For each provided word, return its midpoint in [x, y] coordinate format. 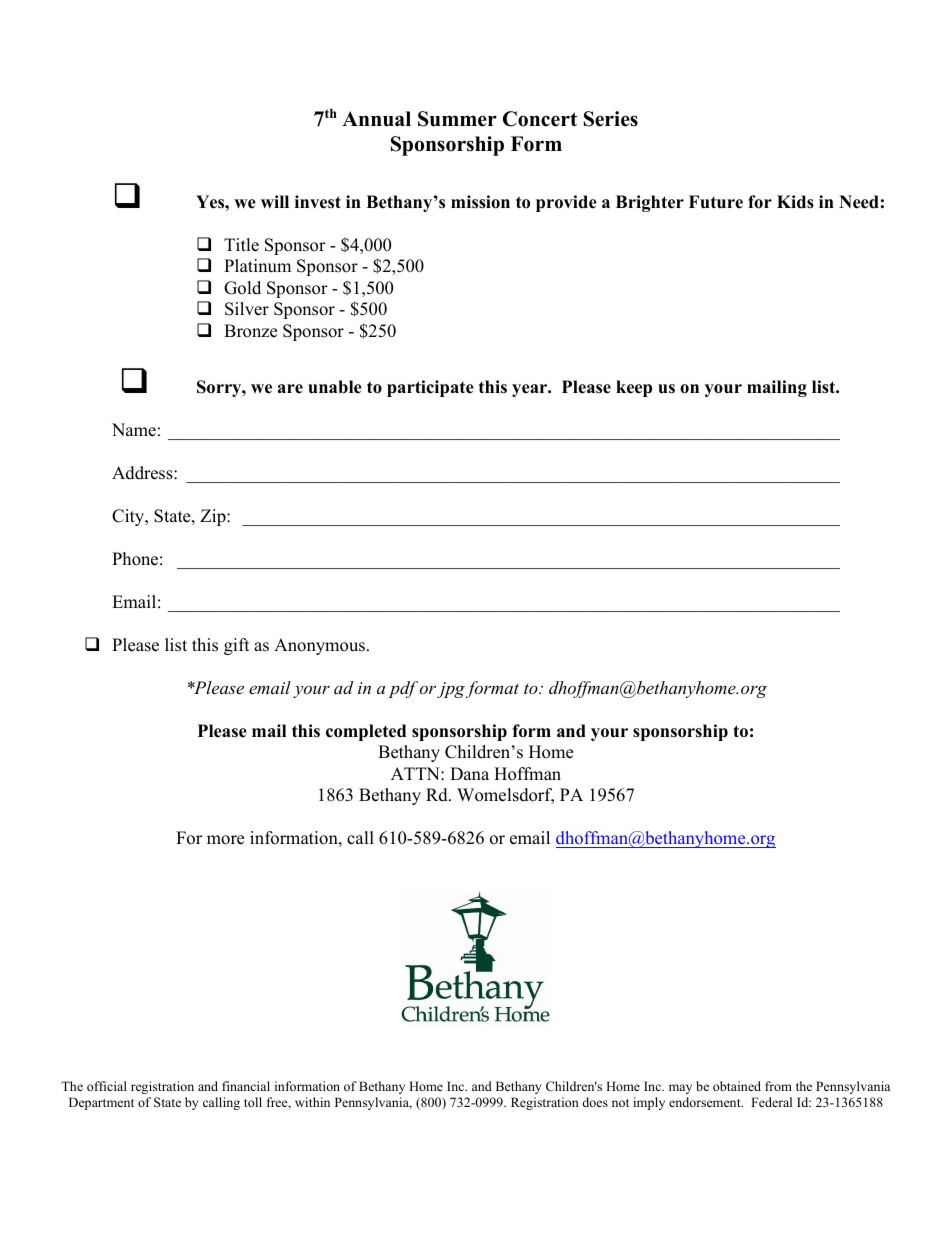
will [275, 201]
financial [246, 1086]
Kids [795, 202]
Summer [457, 119]
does [595, 1102]
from [778, 1086]
